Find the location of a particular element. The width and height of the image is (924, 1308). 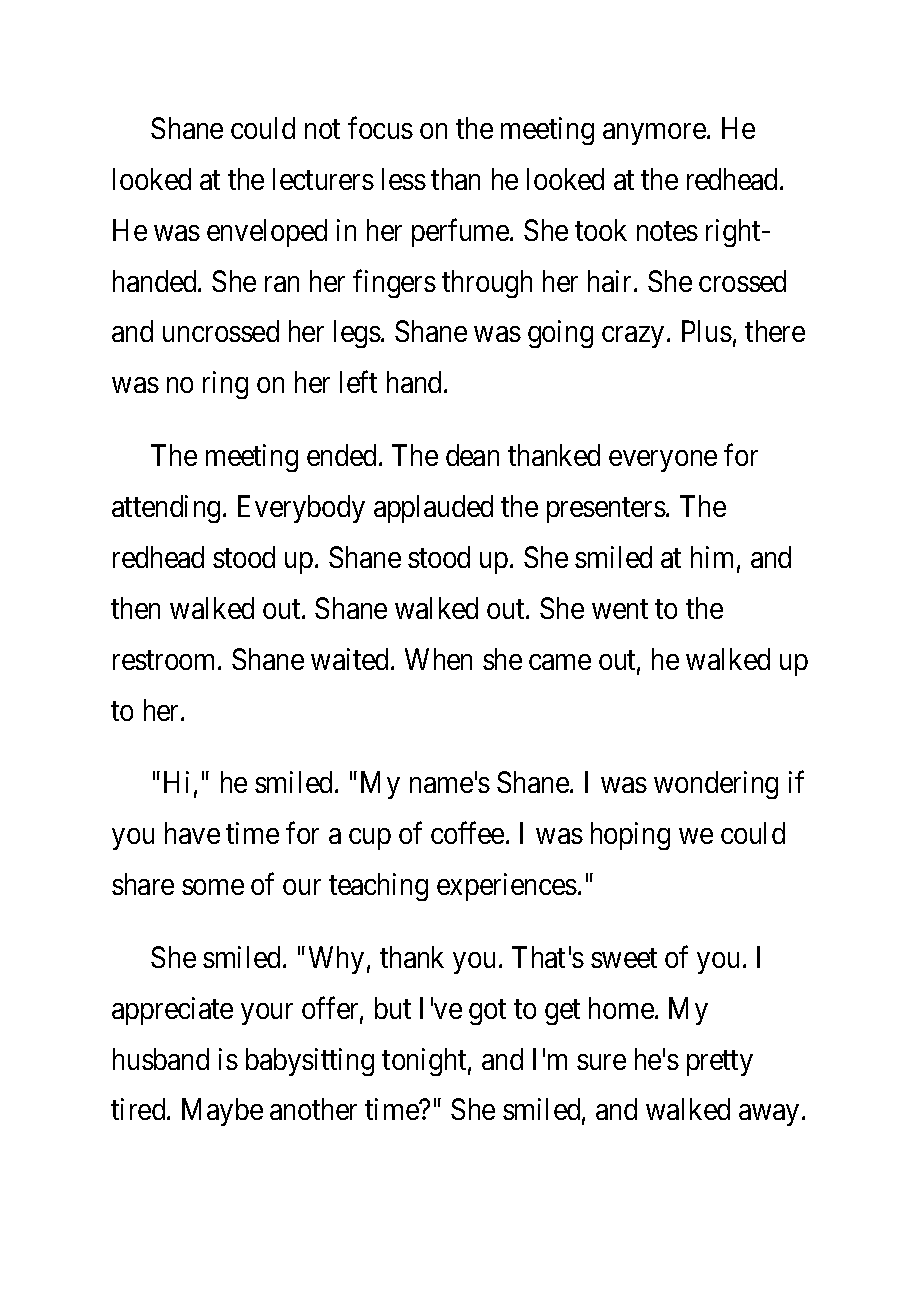

ran is located at coordinates (282, 284).
